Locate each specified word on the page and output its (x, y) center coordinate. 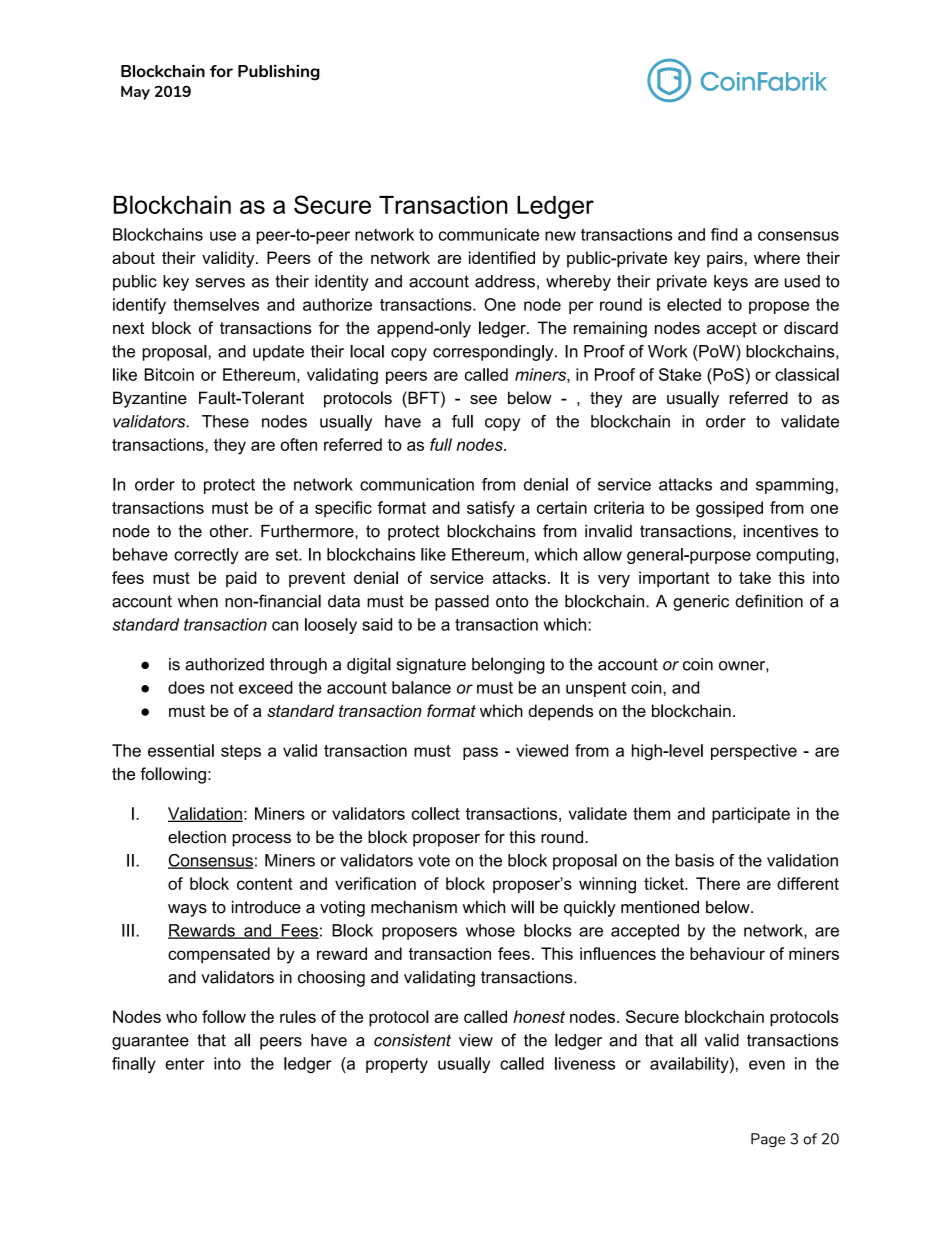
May (135, 93)
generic (701, 603)
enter (184, 1064)
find (724, 234)
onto (512, 601)
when (198, 601)
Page (768, 1140)
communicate (489, 234)
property (397, 1065)
